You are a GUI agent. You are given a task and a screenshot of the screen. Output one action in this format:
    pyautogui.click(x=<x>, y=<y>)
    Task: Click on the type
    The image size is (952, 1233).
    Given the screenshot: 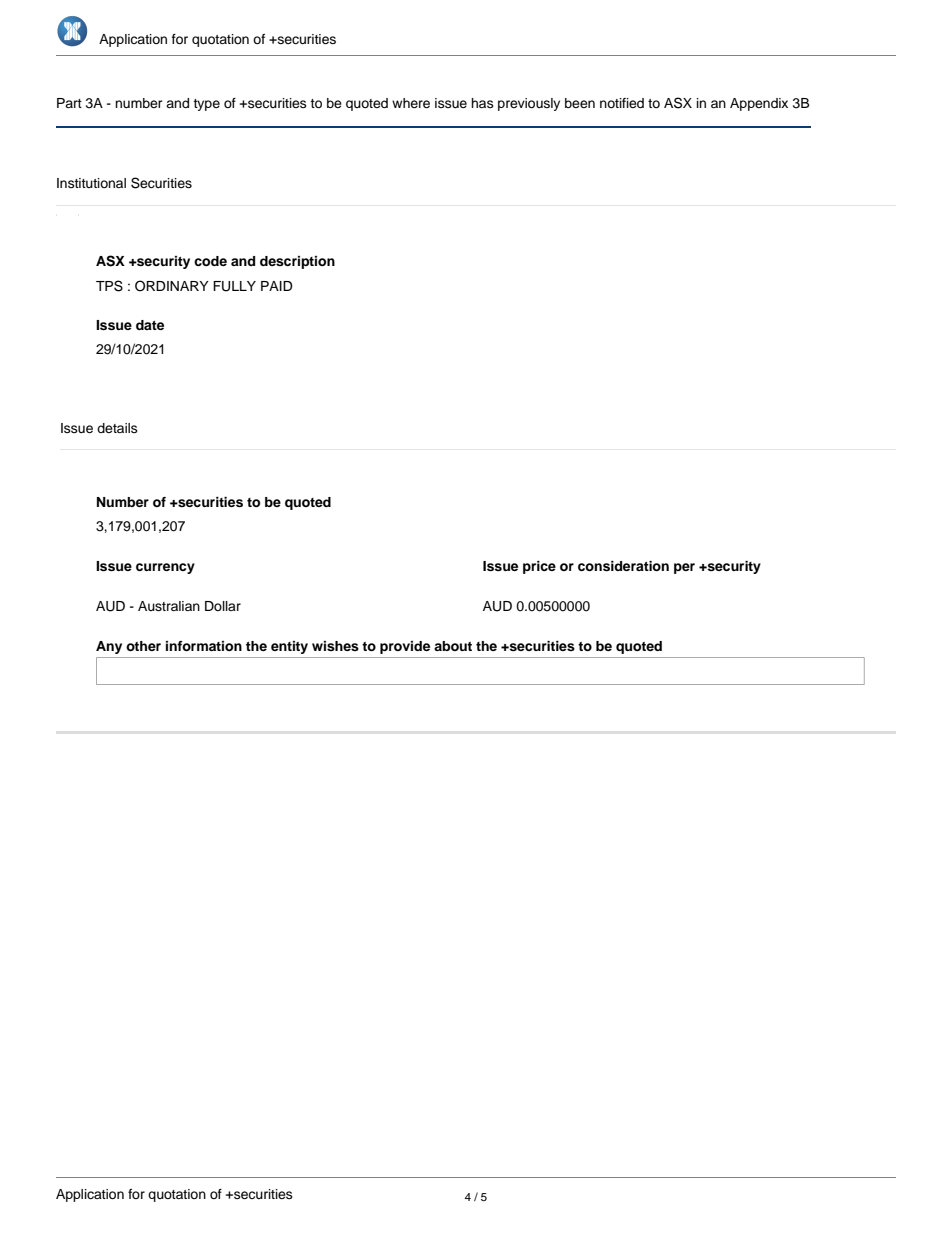 What is the action you would take?
    pyautogui.click(x=206, y=105)
